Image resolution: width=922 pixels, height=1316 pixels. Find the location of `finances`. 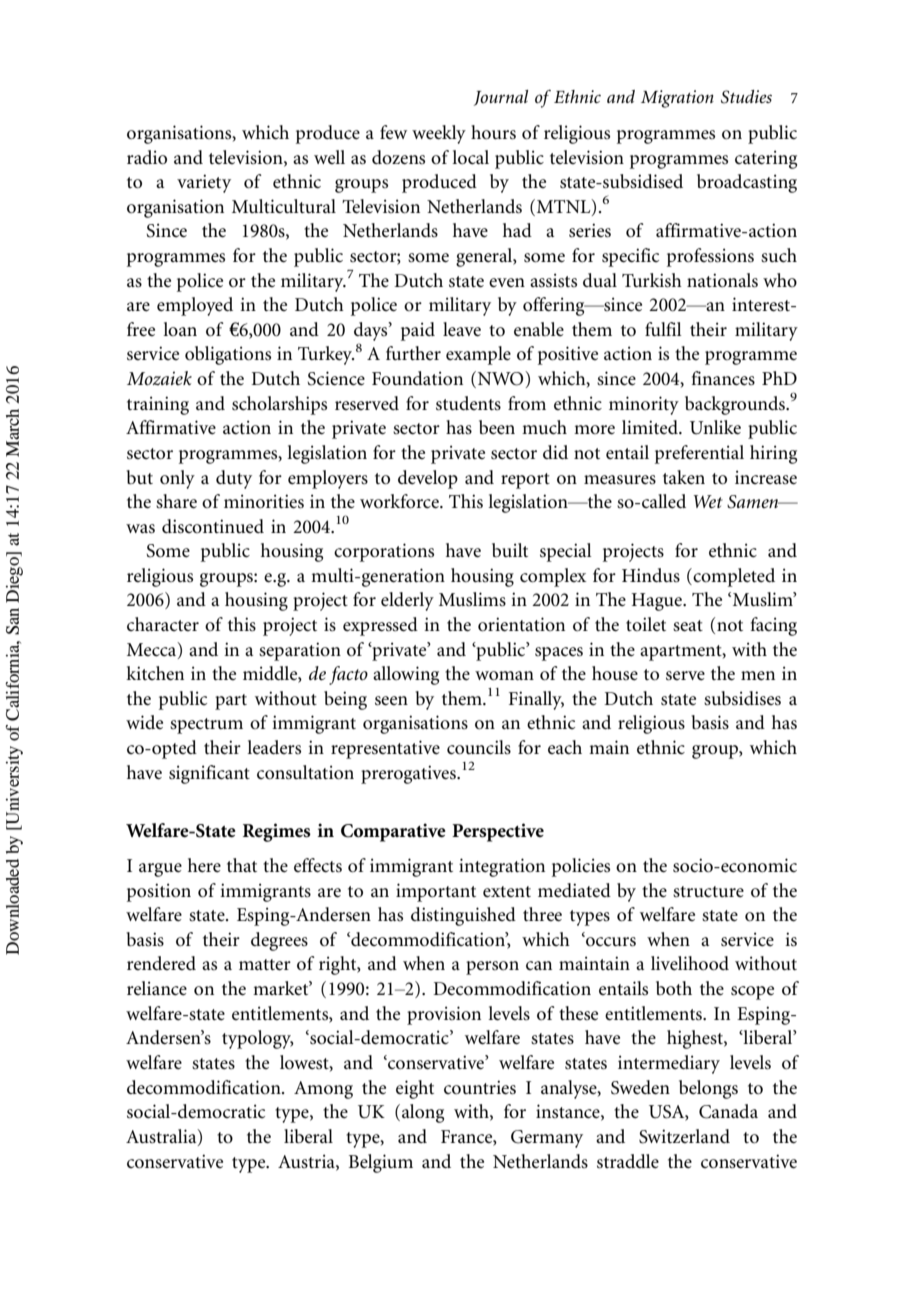

finances is located at coordinates (723, 378).
